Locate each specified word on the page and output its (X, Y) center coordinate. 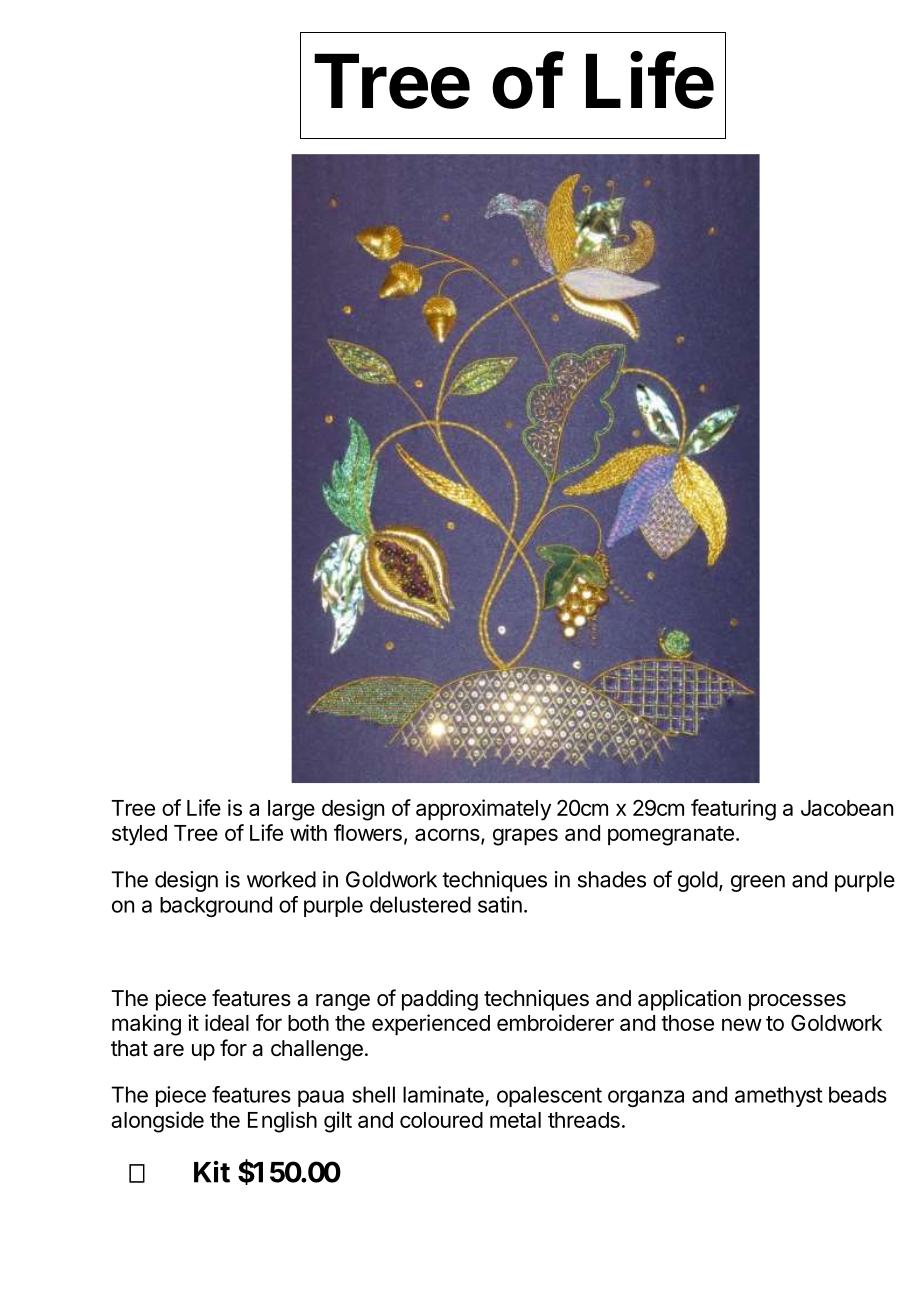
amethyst (778, 1096)
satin (500, 904)
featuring (733, 810)
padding (440, 1000)
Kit (212, 1172)
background (216, 906)
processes (797, 1002)
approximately (483, 810)
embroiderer (555, 1022)
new (742, 1024)
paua (321, 1098)
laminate (443, 1094)
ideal (227, 1022)
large (291, 810)
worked (281, 879)
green (758, 883)
